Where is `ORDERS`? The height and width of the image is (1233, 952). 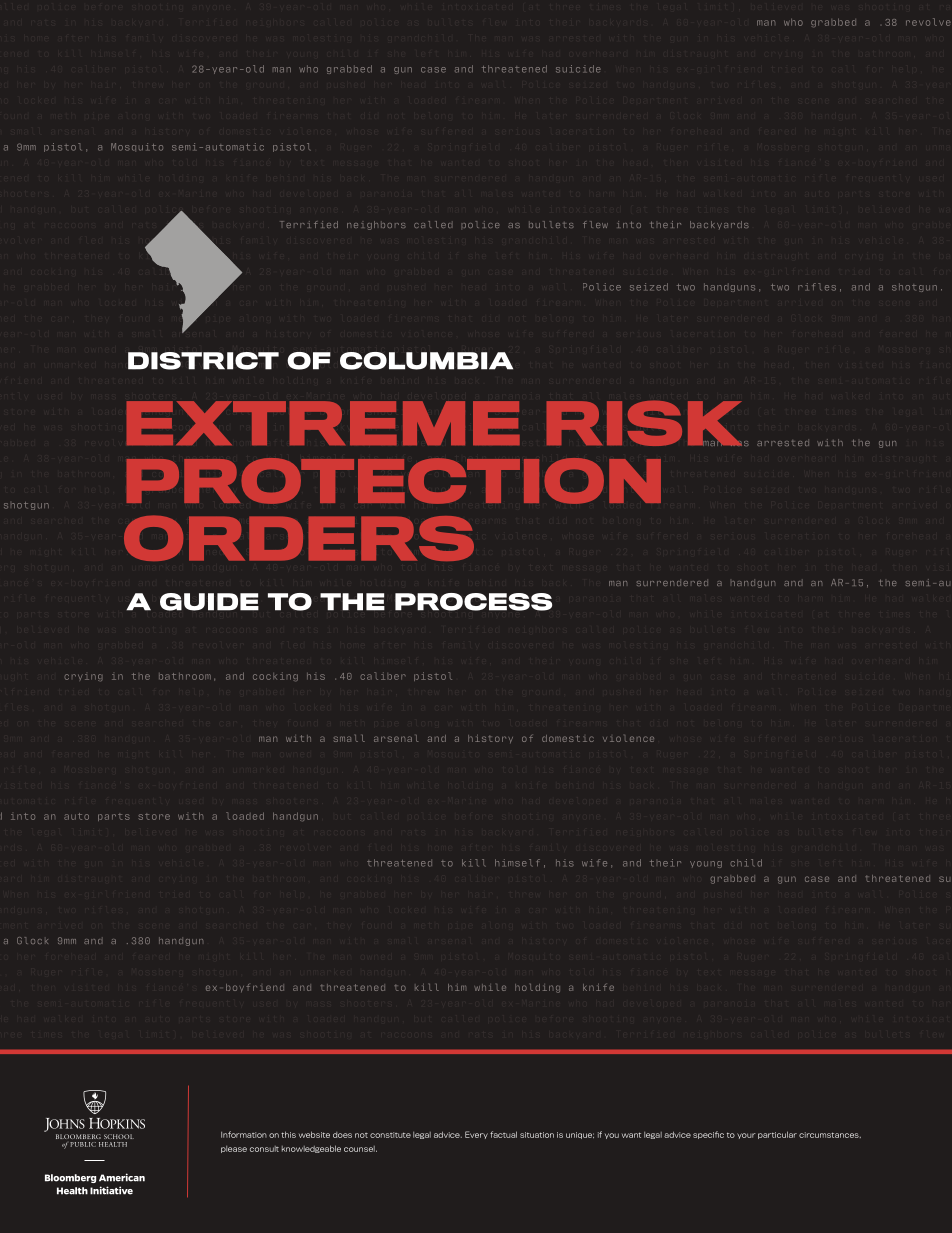
ORDERS is located at coordinates (299, 538).
